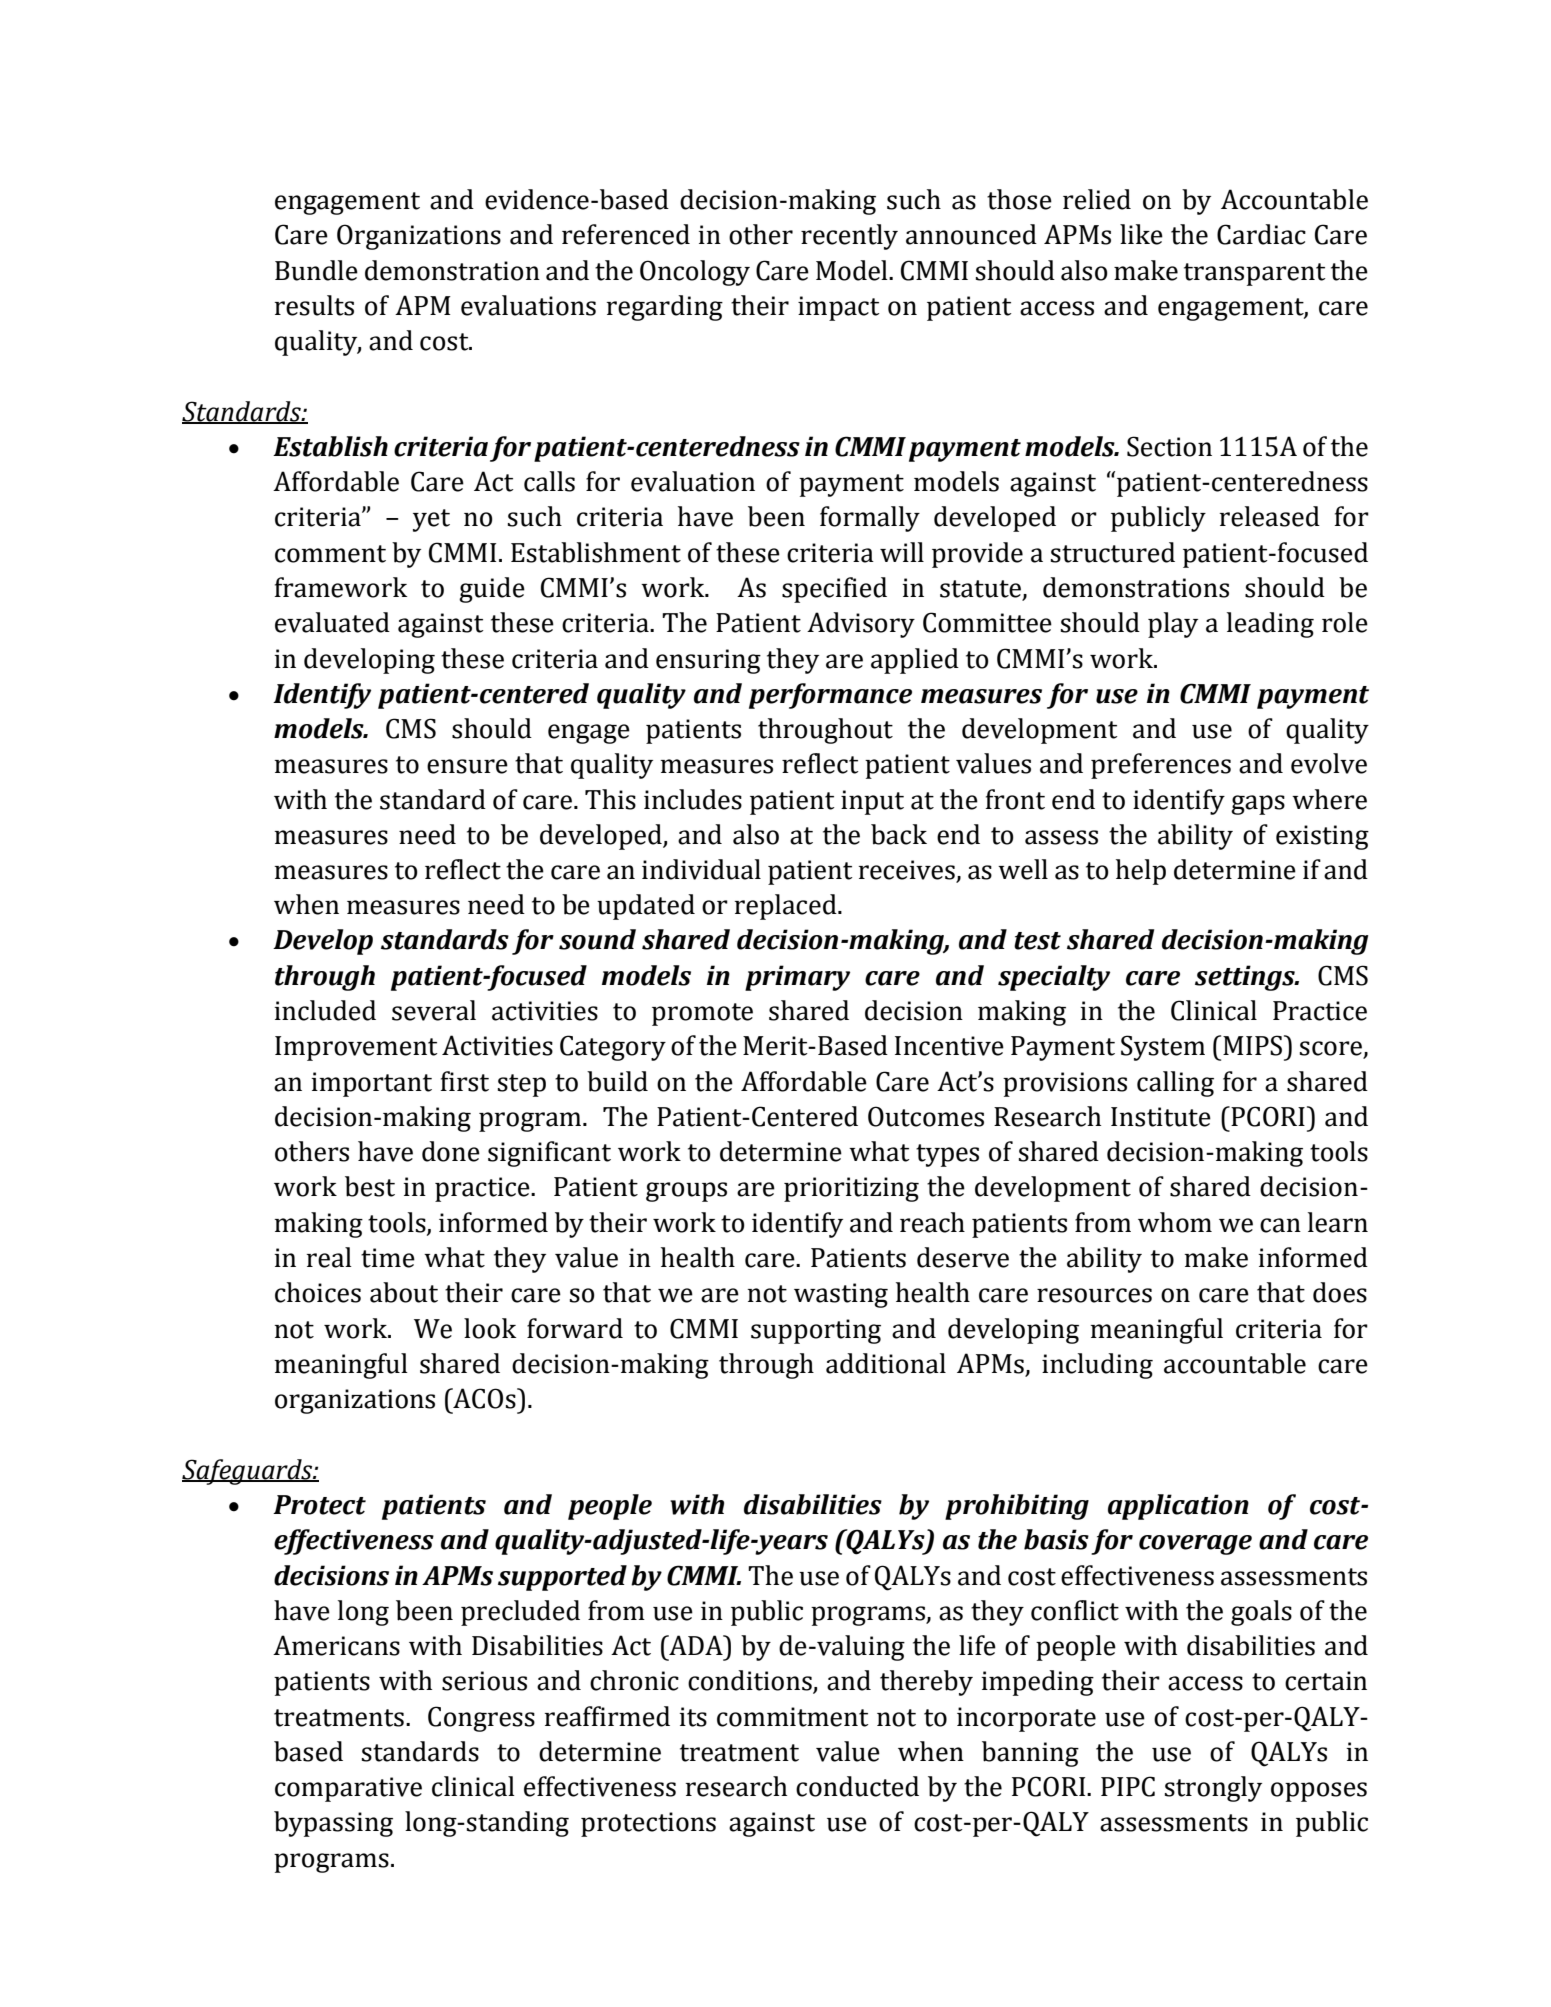 The height and width of the screenshot is (2007, 1551). What do you see at coordinates (1173, 625) in the screenshot?
I see `play` at bounding box center [1173, 625].
